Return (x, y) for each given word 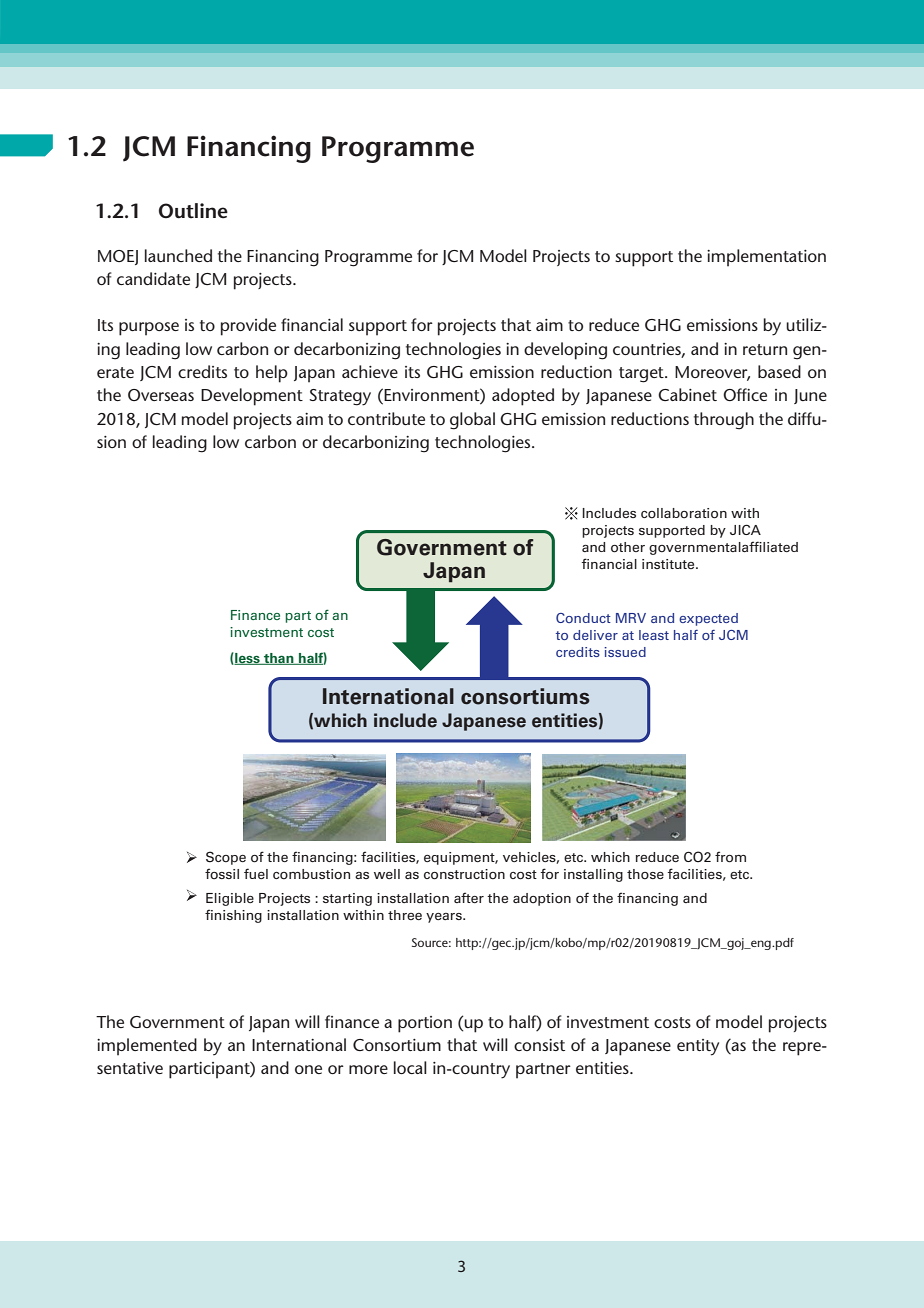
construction (464, 874)
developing (565, 351)
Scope (226, 858)
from (730, 857)
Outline (193, 211)
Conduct (583, 618)
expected (708, 619)
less (247, 658)
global (472, 421)
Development (252, 397)
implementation (766, 258)
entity (698, 1047)
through (724, 421)
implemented (147, 1047)
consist (539, 1045)
